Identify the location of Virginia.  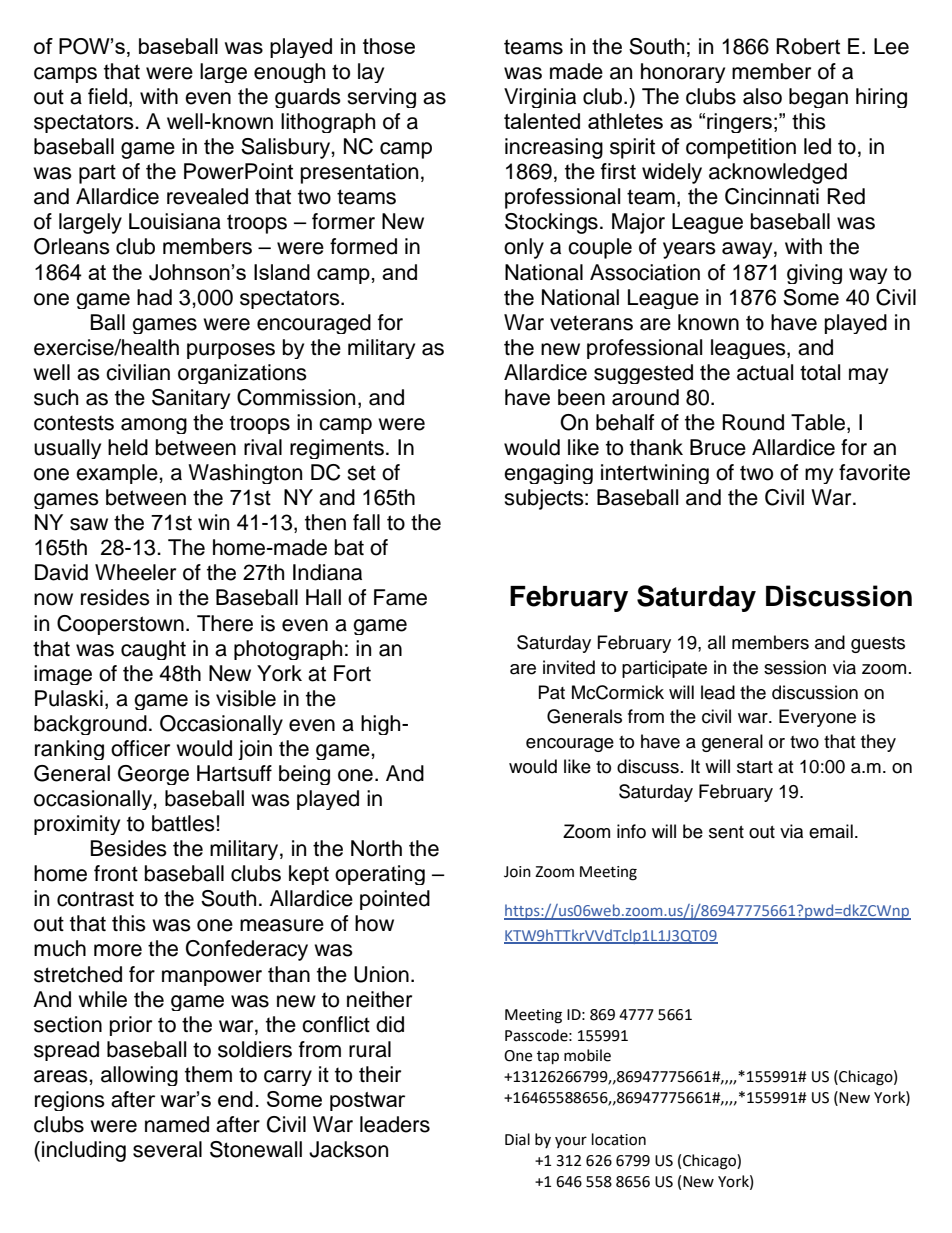
(540, 98).
